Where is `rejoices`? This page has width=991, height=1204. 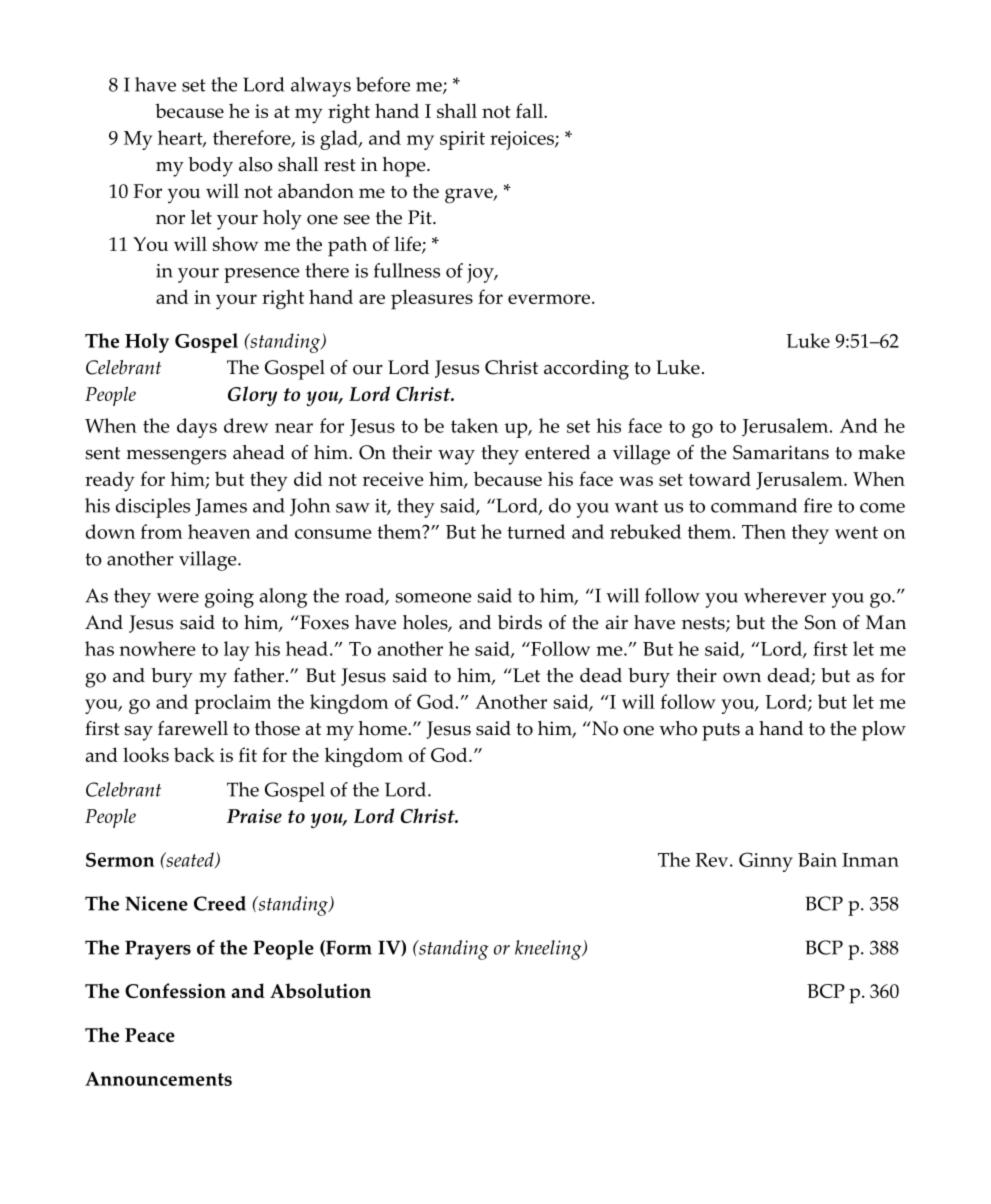
rejoices is located at coordinates (523, 140).
